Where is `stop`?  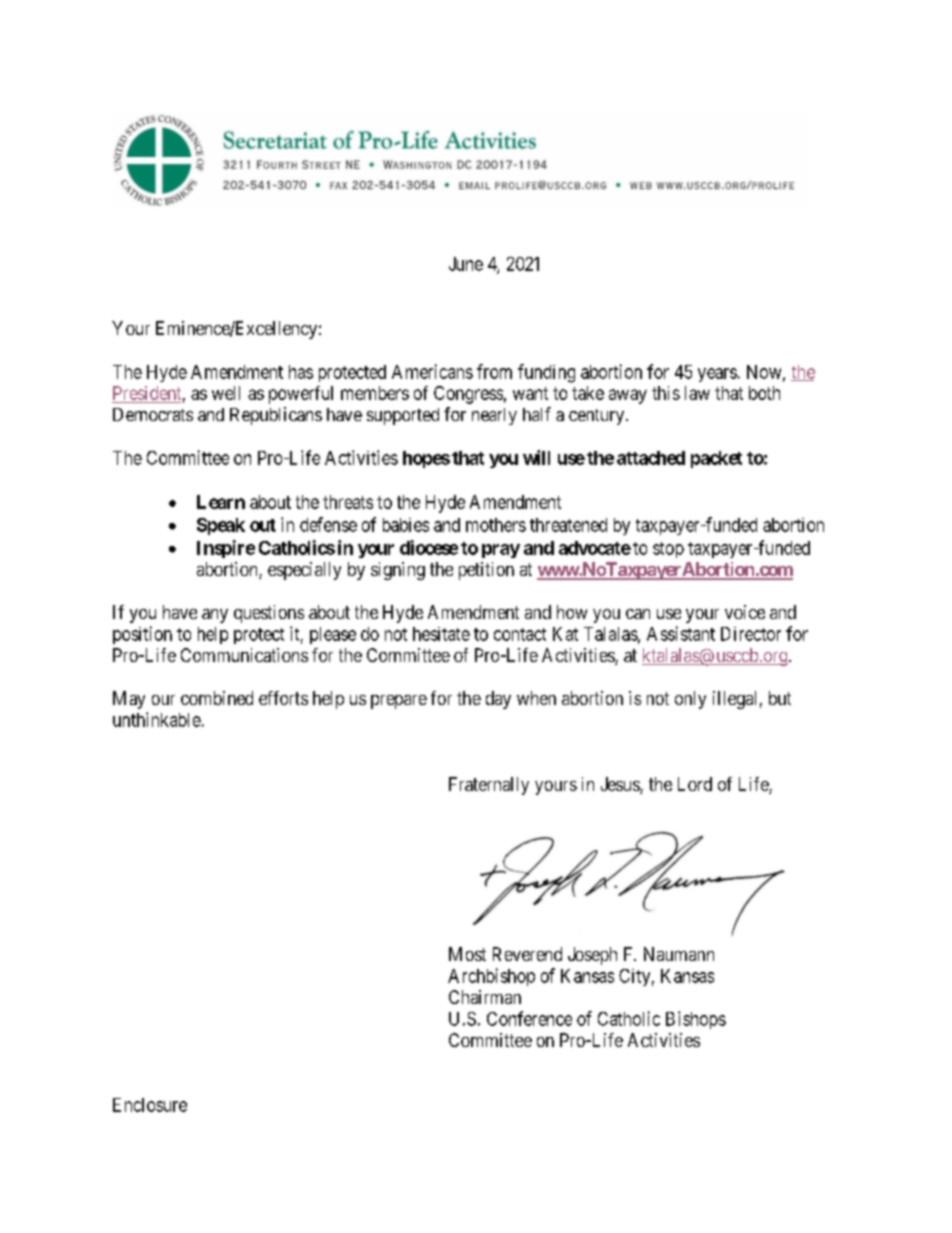
stop is located at coordinates (668, 550).
